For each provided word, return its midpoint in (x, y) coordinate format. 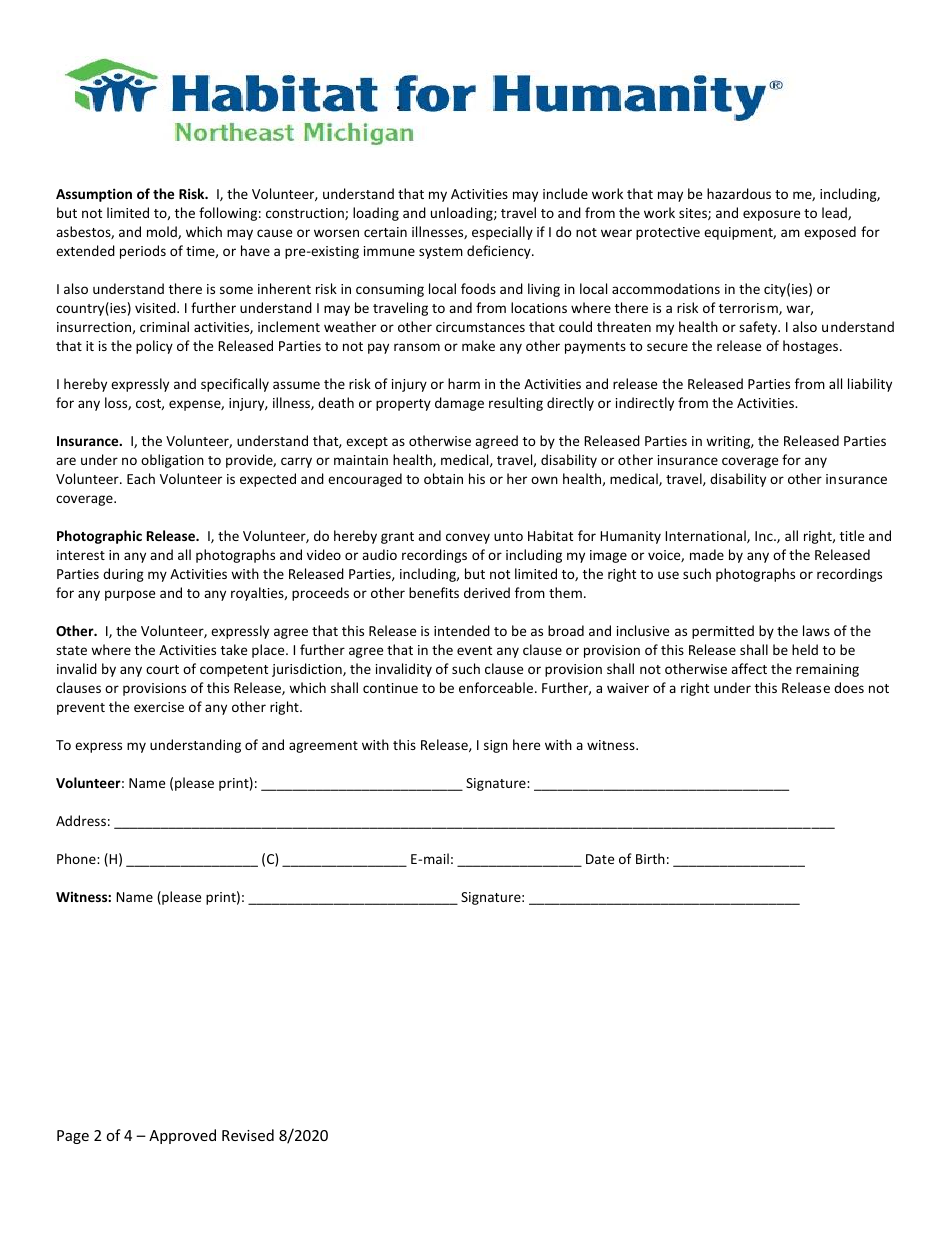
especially (502, 233)
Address (81, 820)
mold (163, 232)
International (706, 536)
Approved (182, 1136)
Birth (650, 858)
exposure (771, 215)
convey (468, 538)
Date (600, 859)
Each (141, 478)
